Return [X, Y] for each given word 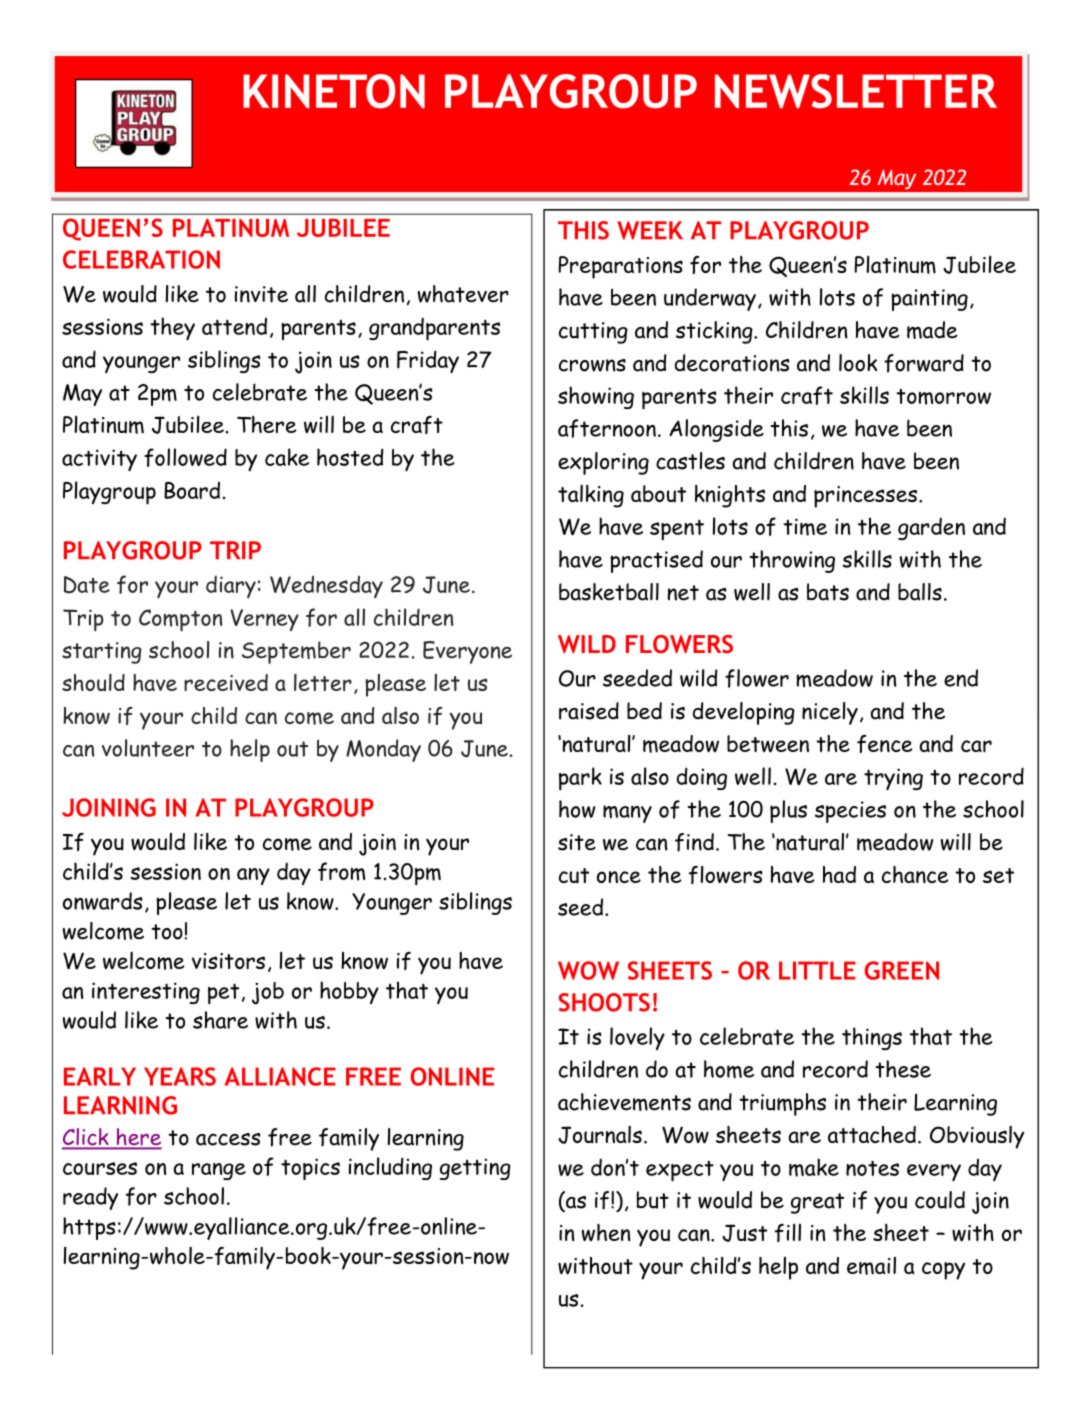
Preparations [620, 267]
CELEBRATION [141, 259]
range [219, 1171]
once [619, 877]
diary [231, 586]
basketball [609, 592]
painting [929, 300]
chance [915, 874]
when [606, 1233]
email [871, 1266]
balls [920, 592]
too [167, 932]
